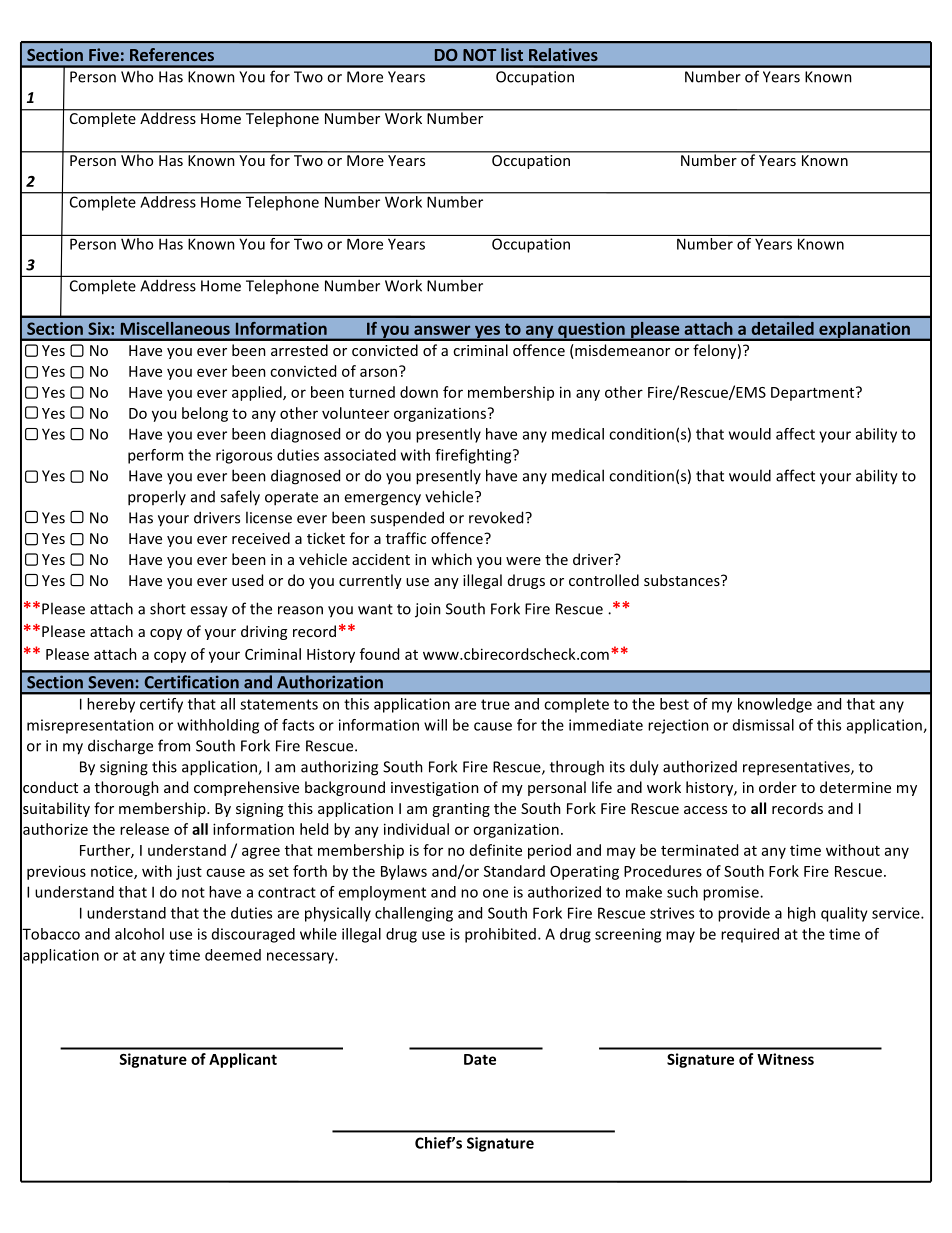 This page has height=1233, width=952. What do you see at coordinates (495, 704) in the page?
I see `true` at bounding box center [495, 704].
